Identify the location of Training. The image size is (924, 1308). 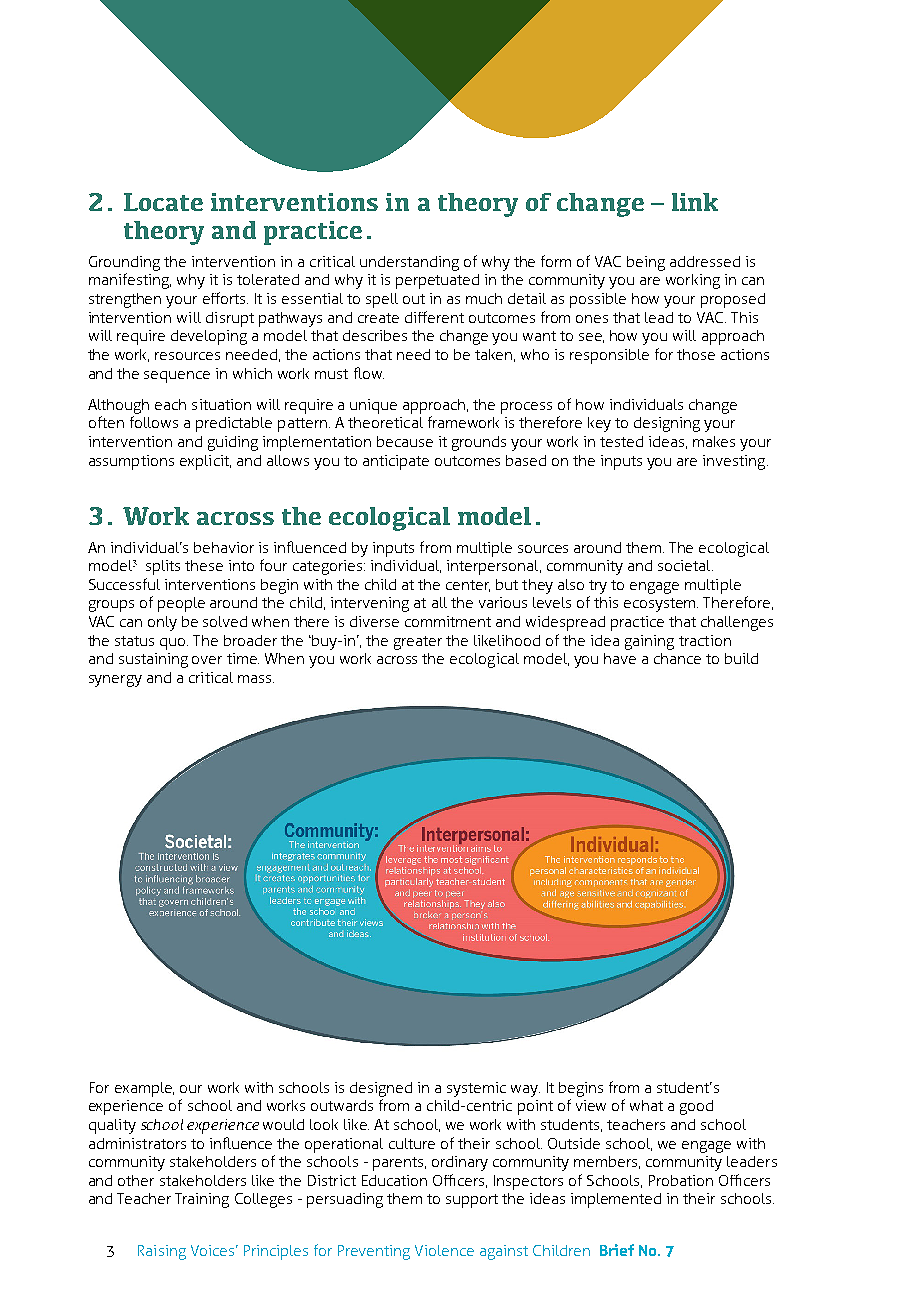
(202, 1200).
